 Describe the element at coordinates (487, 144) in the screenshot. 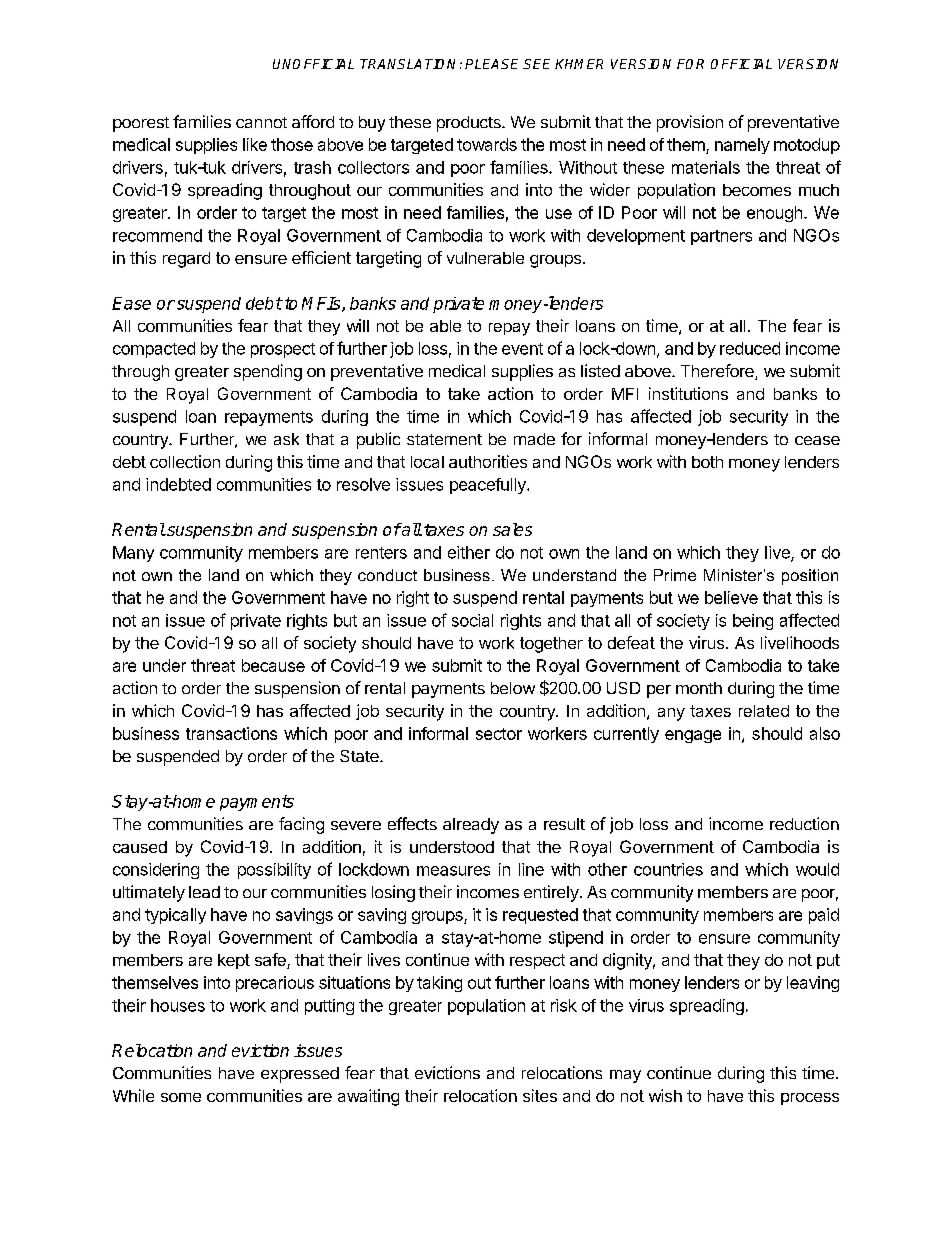

I see `towards` at that location.
